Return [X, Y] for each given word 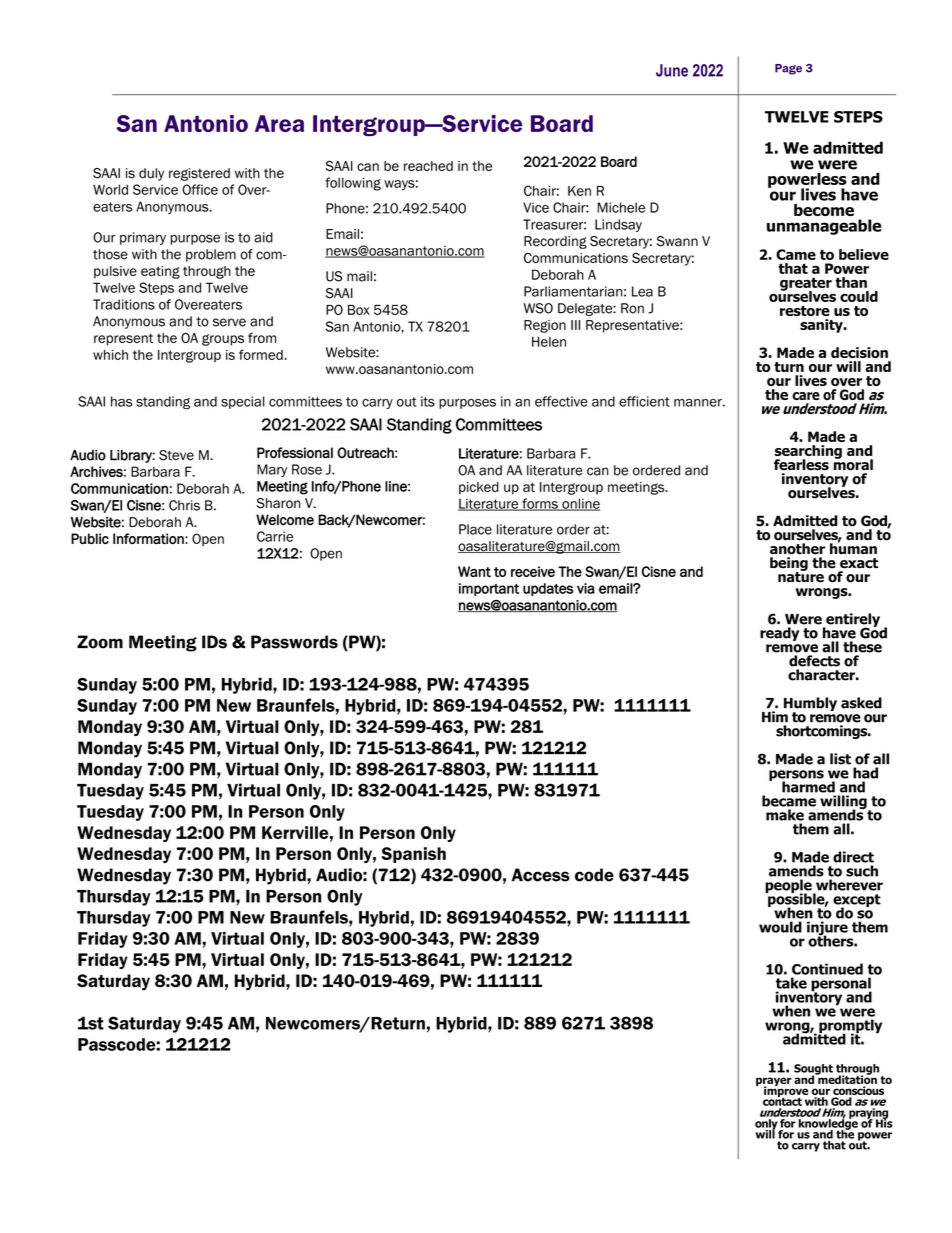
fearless [801, 465]
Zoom [100, 642]
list [840, 759]
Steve [176, 455]
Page [788, 69]
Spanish [413, 855]
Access [540, 875]
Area [279, 123]
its [428, 401]
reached [428, 166]
